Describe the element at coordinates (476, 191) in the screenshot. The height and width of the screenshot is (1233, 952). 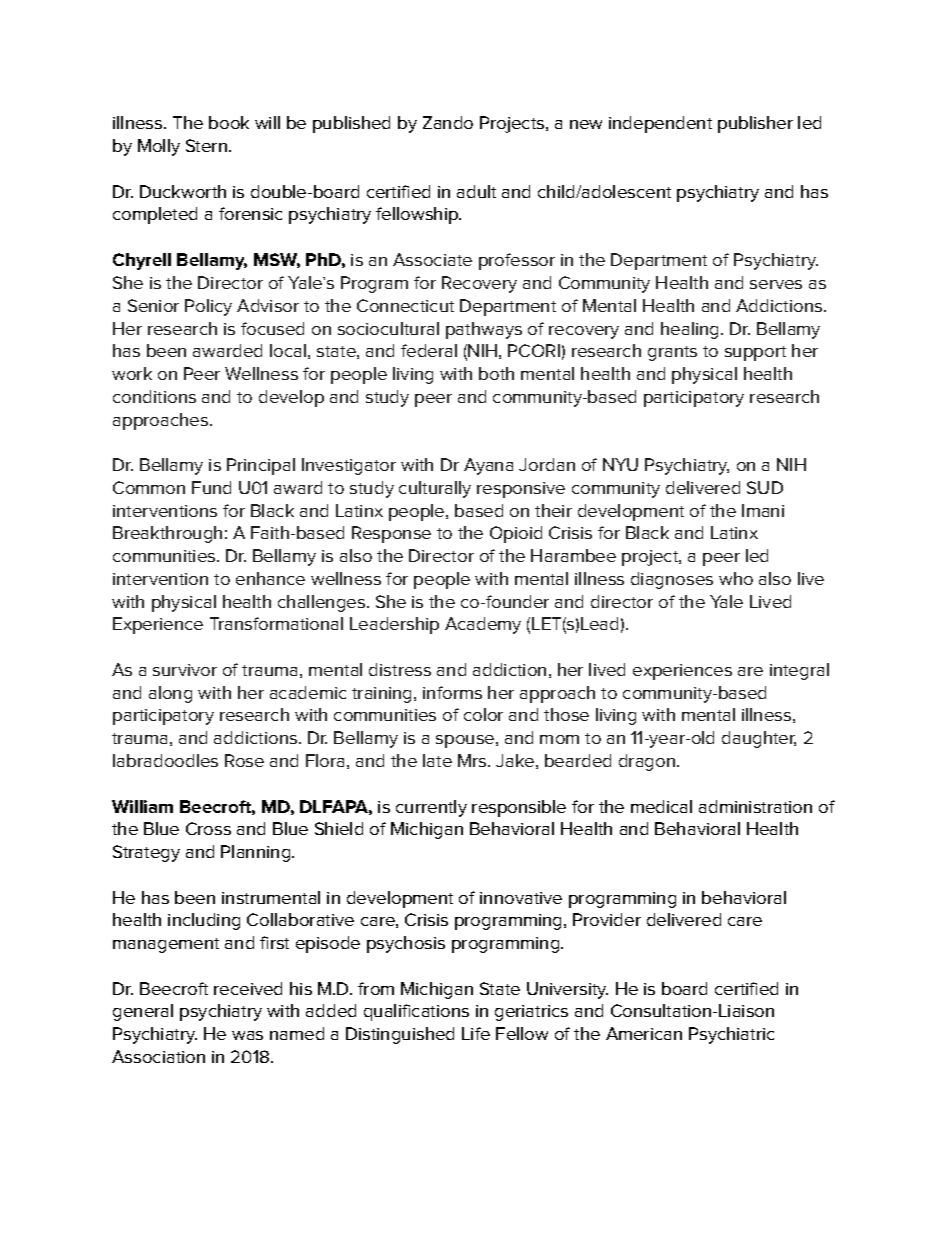
I see `adult` at that location.
